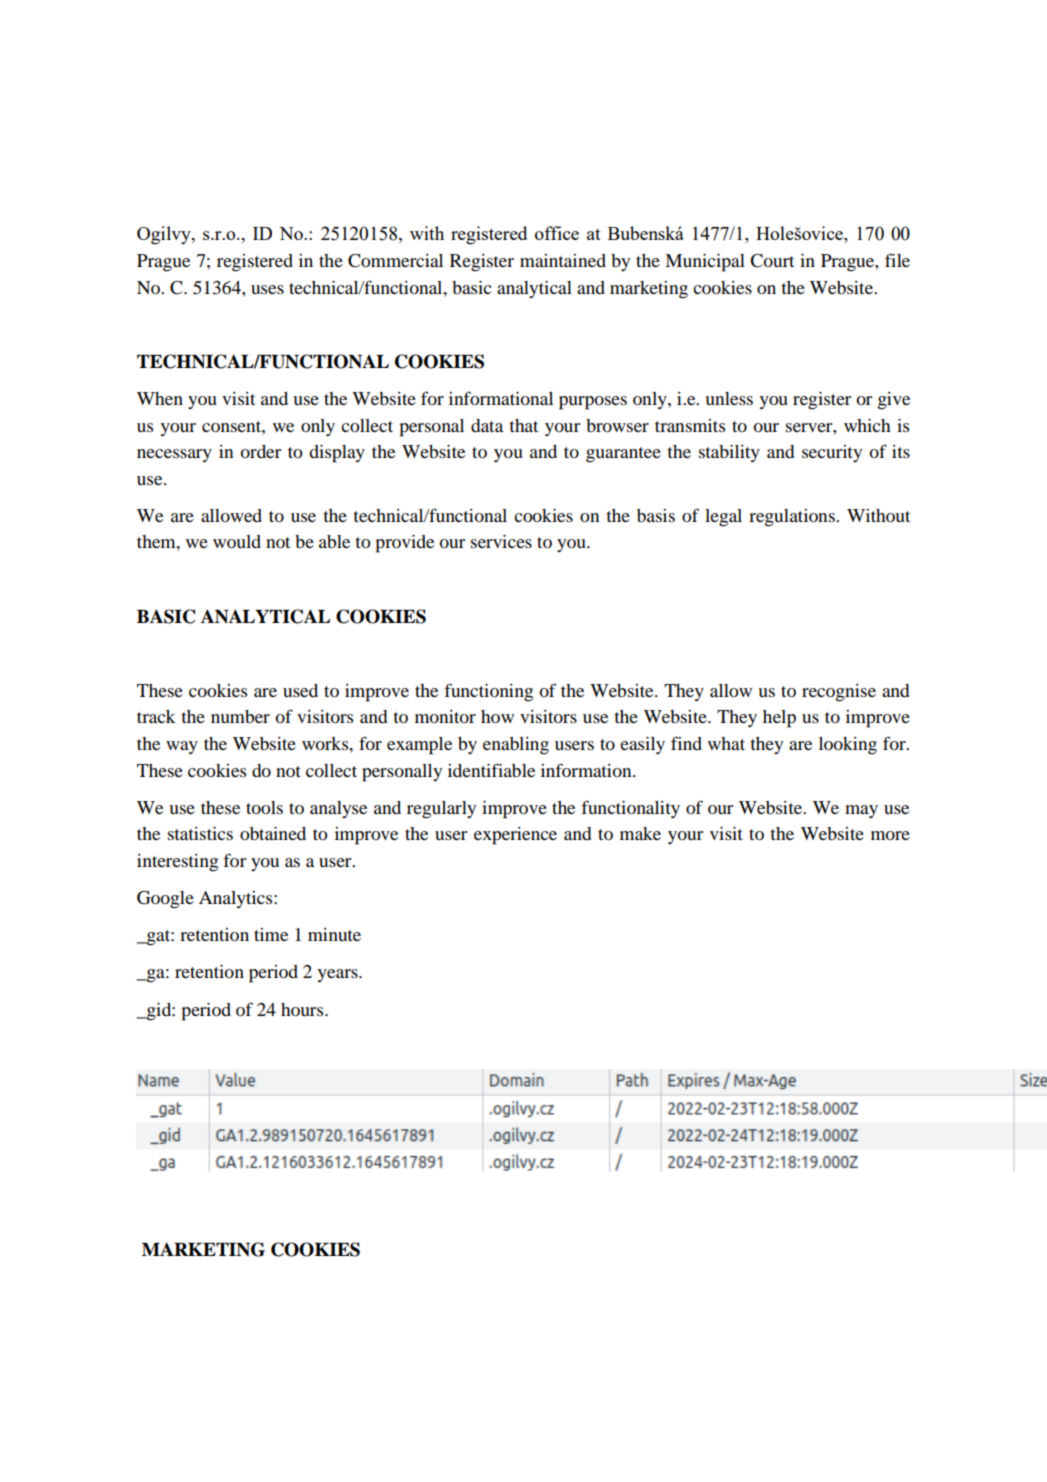  I want to click on hours, so click(303, 1009).
